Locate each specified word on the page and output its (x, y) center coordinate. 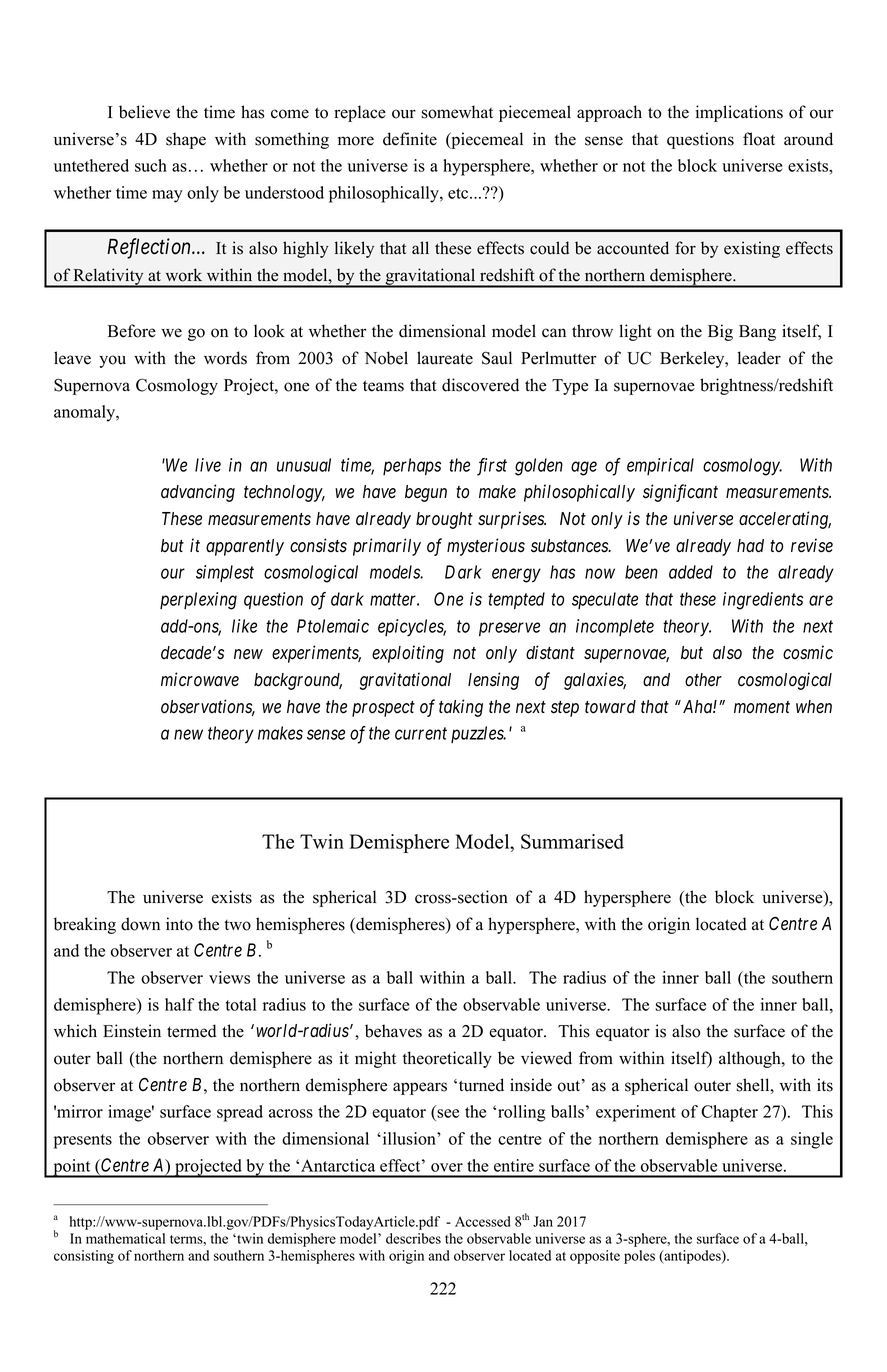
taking (461, 708)
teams (383, 386)
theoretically (447, 1059)
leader (759, 358)
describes (413, 1238)
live (208, 465)
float (759, 139)
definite (410, 139)
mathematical (125, 1238)
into (179, 924)
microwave (200, 679)
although (751, 1059)
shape (186, 140)
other (703, 680)
